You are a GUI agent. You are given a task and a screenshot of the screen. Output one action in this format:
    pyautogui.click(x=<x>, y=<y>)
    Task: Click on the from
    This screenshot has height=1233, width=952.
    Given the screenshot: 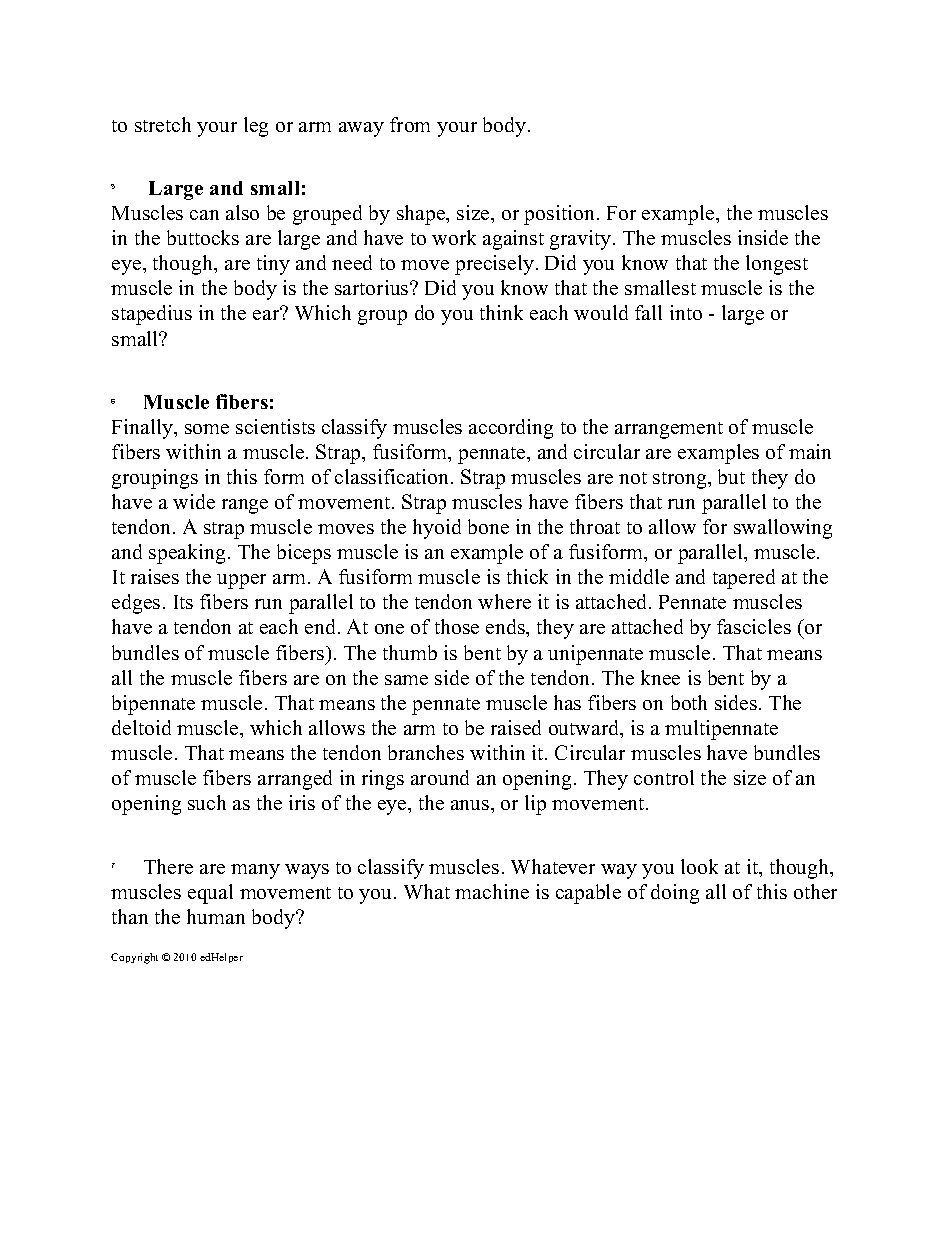 What is the action you would take?
    pyautogui.click(x=410, y=124)
